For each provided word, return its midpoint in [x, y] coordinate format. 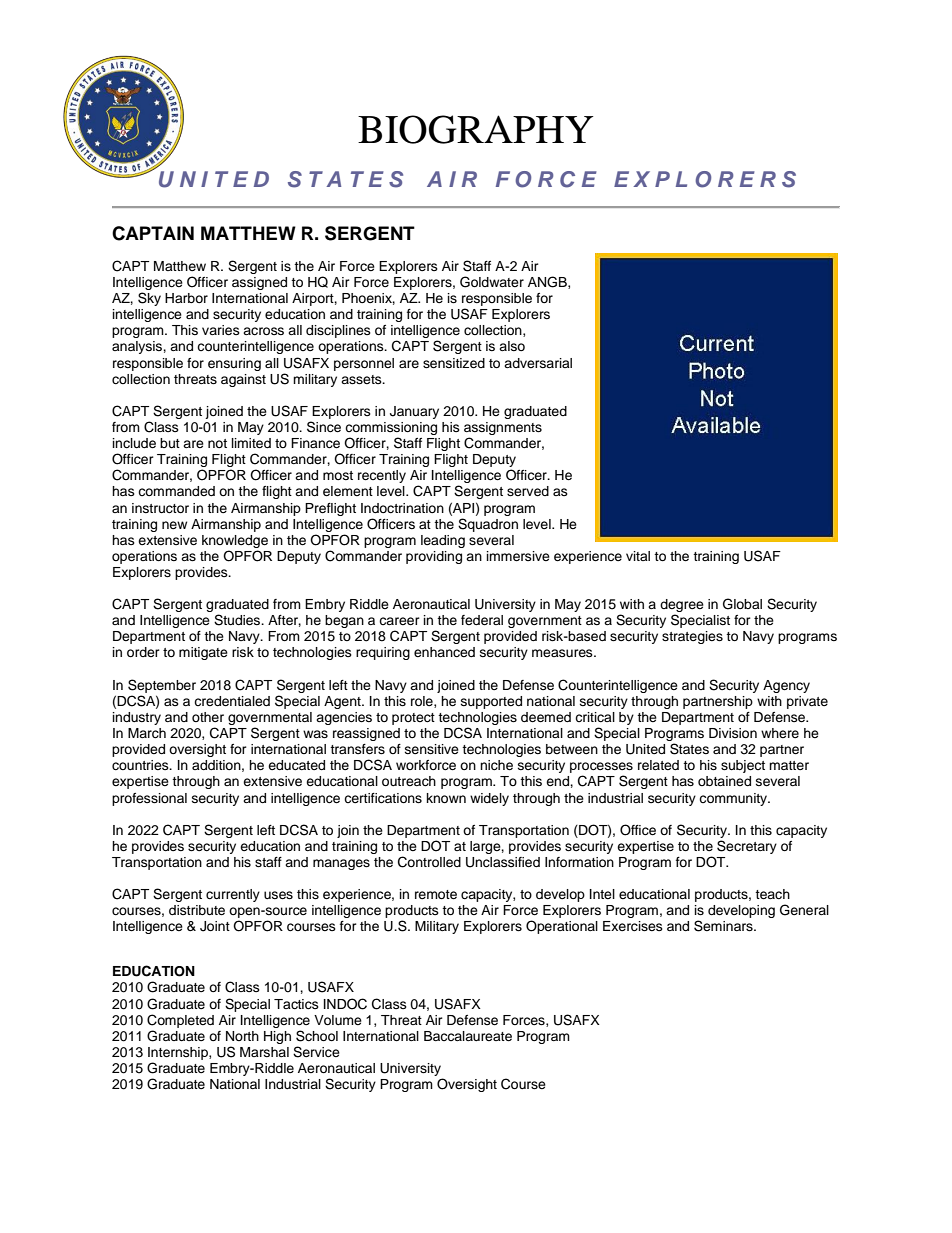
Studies [238, 620]
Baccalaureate [468, 1036]
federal [482, 620]
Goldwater [492, 282]
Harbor [186, 298]
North [242, 1036]
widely [489, 799]
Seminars [724, 926]
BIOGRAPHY [476, 129]
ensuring [234, 364]
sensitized [454, 363]
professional [149, 799]
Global [742, 604]
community [734, 799]
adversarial [538, 363]
